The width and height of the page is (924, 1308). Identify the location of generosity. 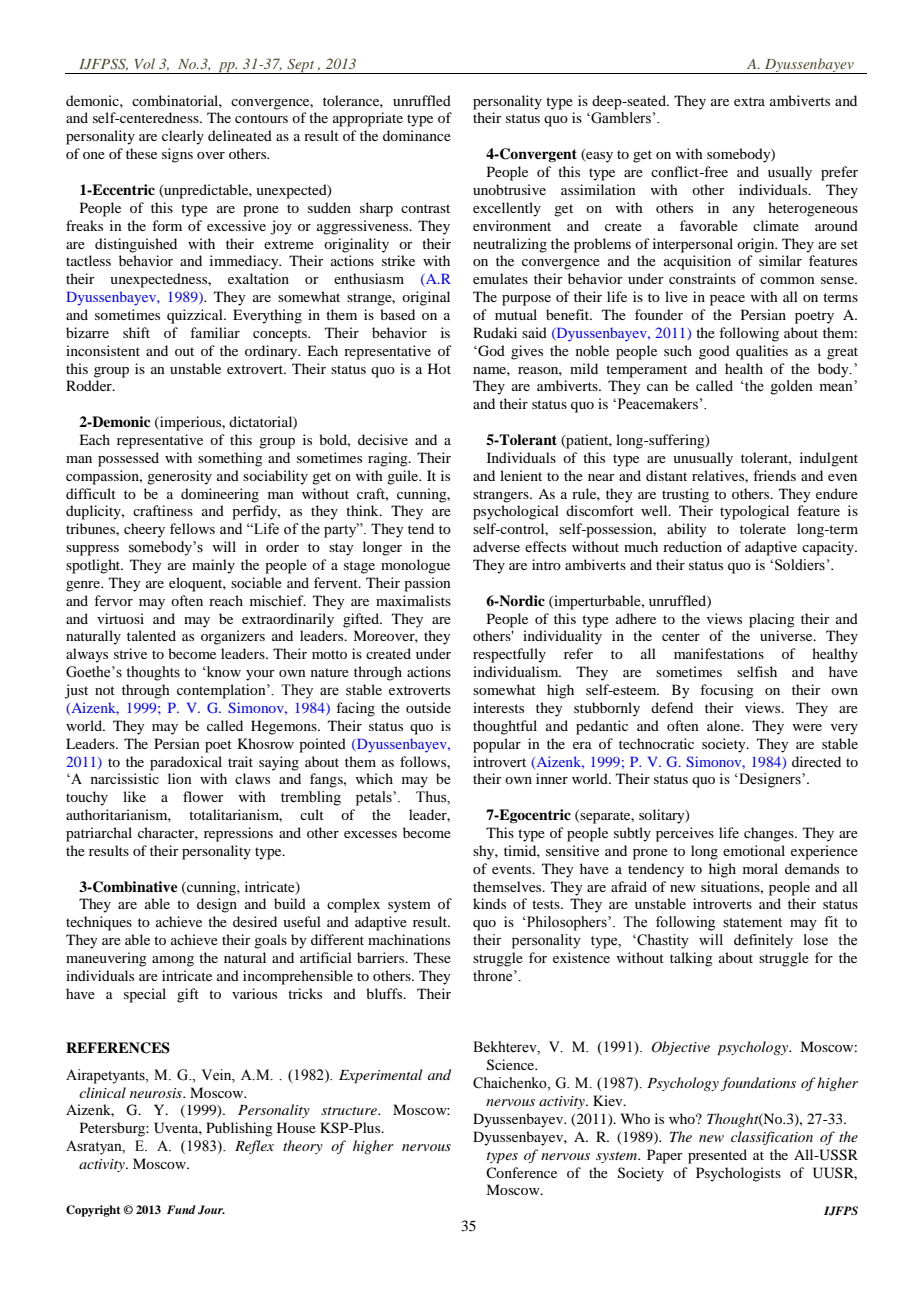
(179, 477).
